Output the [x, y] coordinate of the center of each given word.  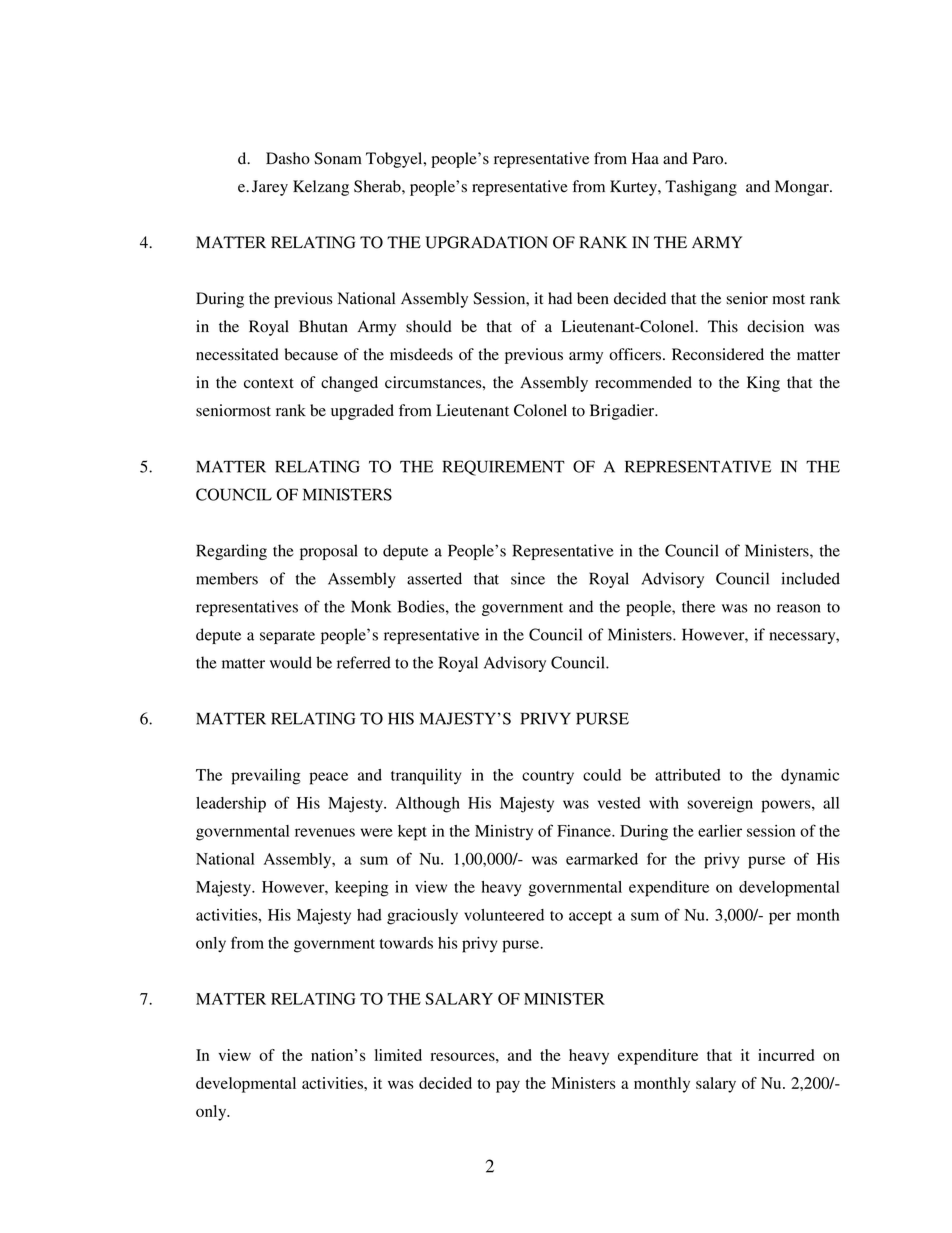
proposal [329, 552]
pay [508, 1086]
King [763, 384]
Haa [645, 158]
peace [328, 778]
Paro [709, 158]
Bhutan [323, 326]
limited [398, 1055]
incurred [786, 1055]
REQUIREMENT [504, 468]
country [548, 778]
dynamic [810, 777]
